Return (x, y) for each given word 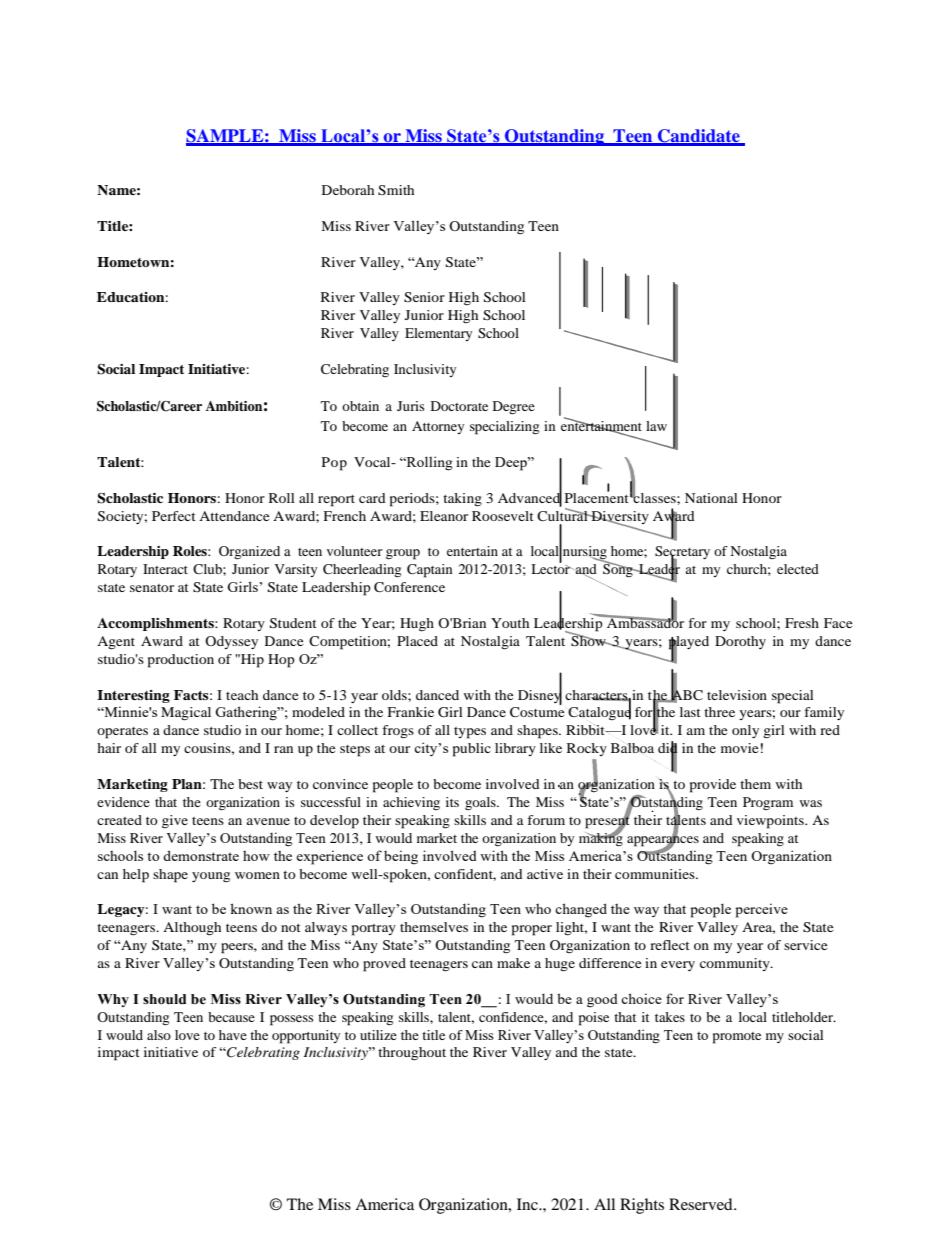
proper (532, 930)
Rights (642, 1206)
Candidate (699, 137)
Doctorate (459, 406)
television (737, 695)
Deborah (348, 190)
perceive (761, 910)
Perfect (174, 516)
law (656, 426)
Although (192, 929)
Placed (417, 641)
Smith (396, 190)
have (233, 1035)
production (181, 661)
